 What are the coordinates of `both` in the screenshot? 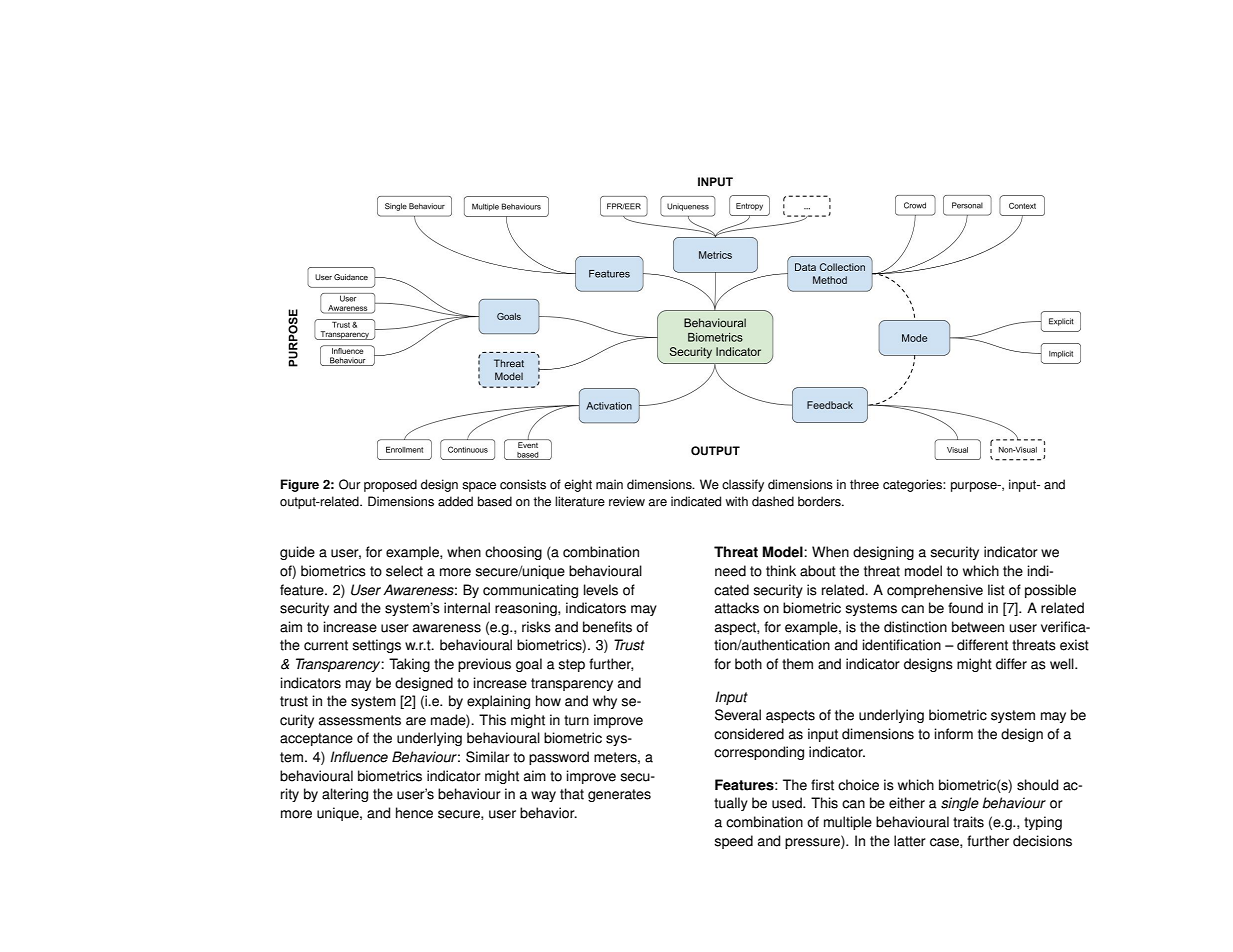 It's located at (748, 664).
